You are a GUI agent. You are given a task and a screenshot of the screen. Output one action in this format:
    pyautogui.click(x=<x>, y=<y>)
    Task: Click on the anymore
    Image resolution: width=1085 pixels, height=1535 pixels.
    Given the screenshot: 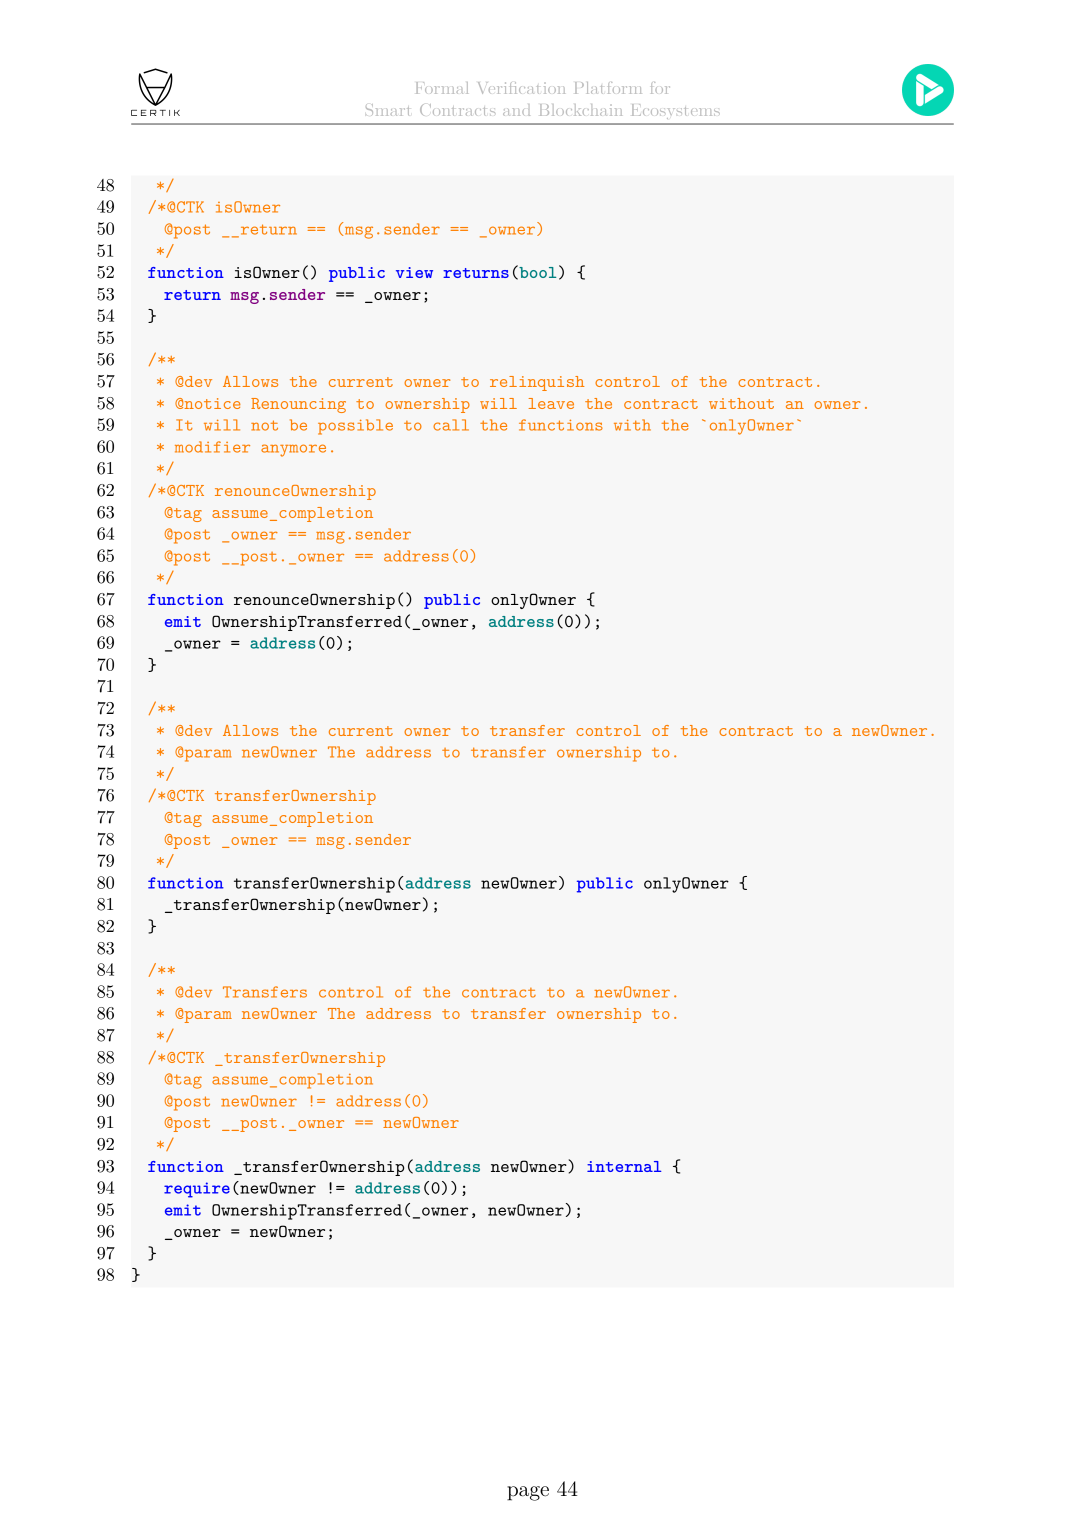 What is the action you would take?
    pyautogui.click(x=293, y=450)
